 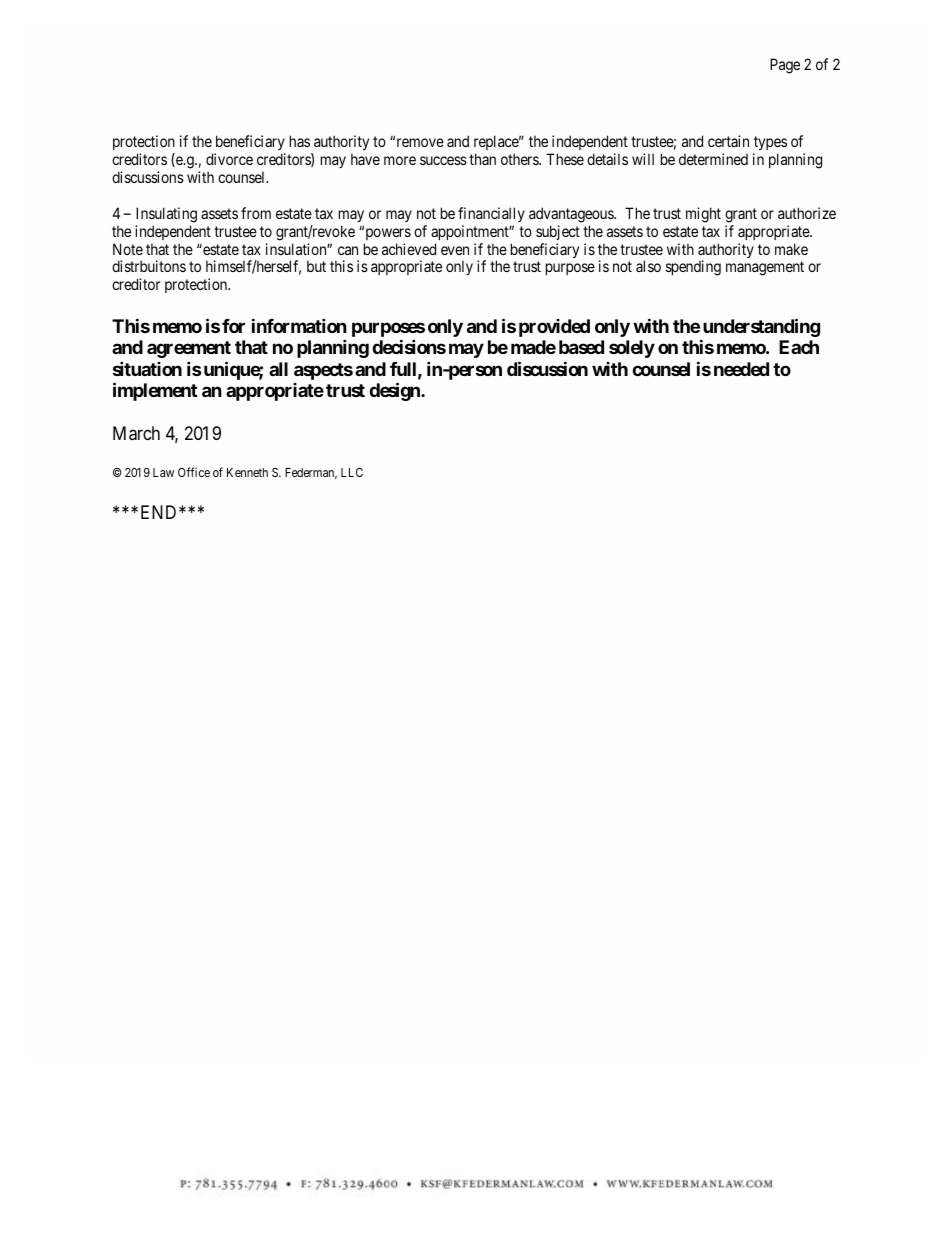 I want to click on even, so click(x=455, y=250).
